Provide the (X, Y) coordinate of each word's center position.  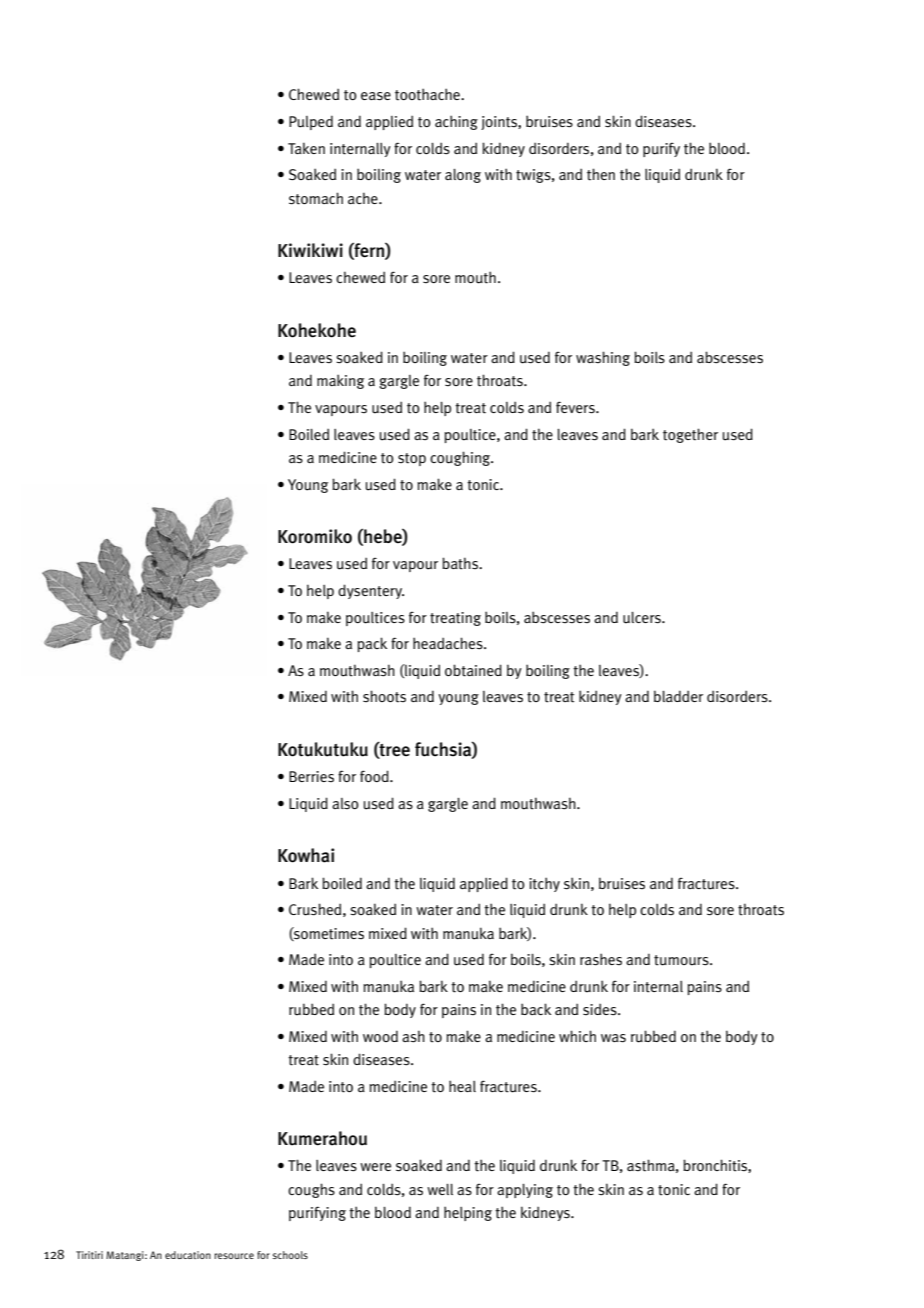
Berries (311, 776)
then (601, 174)
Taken (306, 148)
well (440, 1189)
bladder (678, 696)
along (463, 176)
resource (234, 1256)
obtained (473, 670)
